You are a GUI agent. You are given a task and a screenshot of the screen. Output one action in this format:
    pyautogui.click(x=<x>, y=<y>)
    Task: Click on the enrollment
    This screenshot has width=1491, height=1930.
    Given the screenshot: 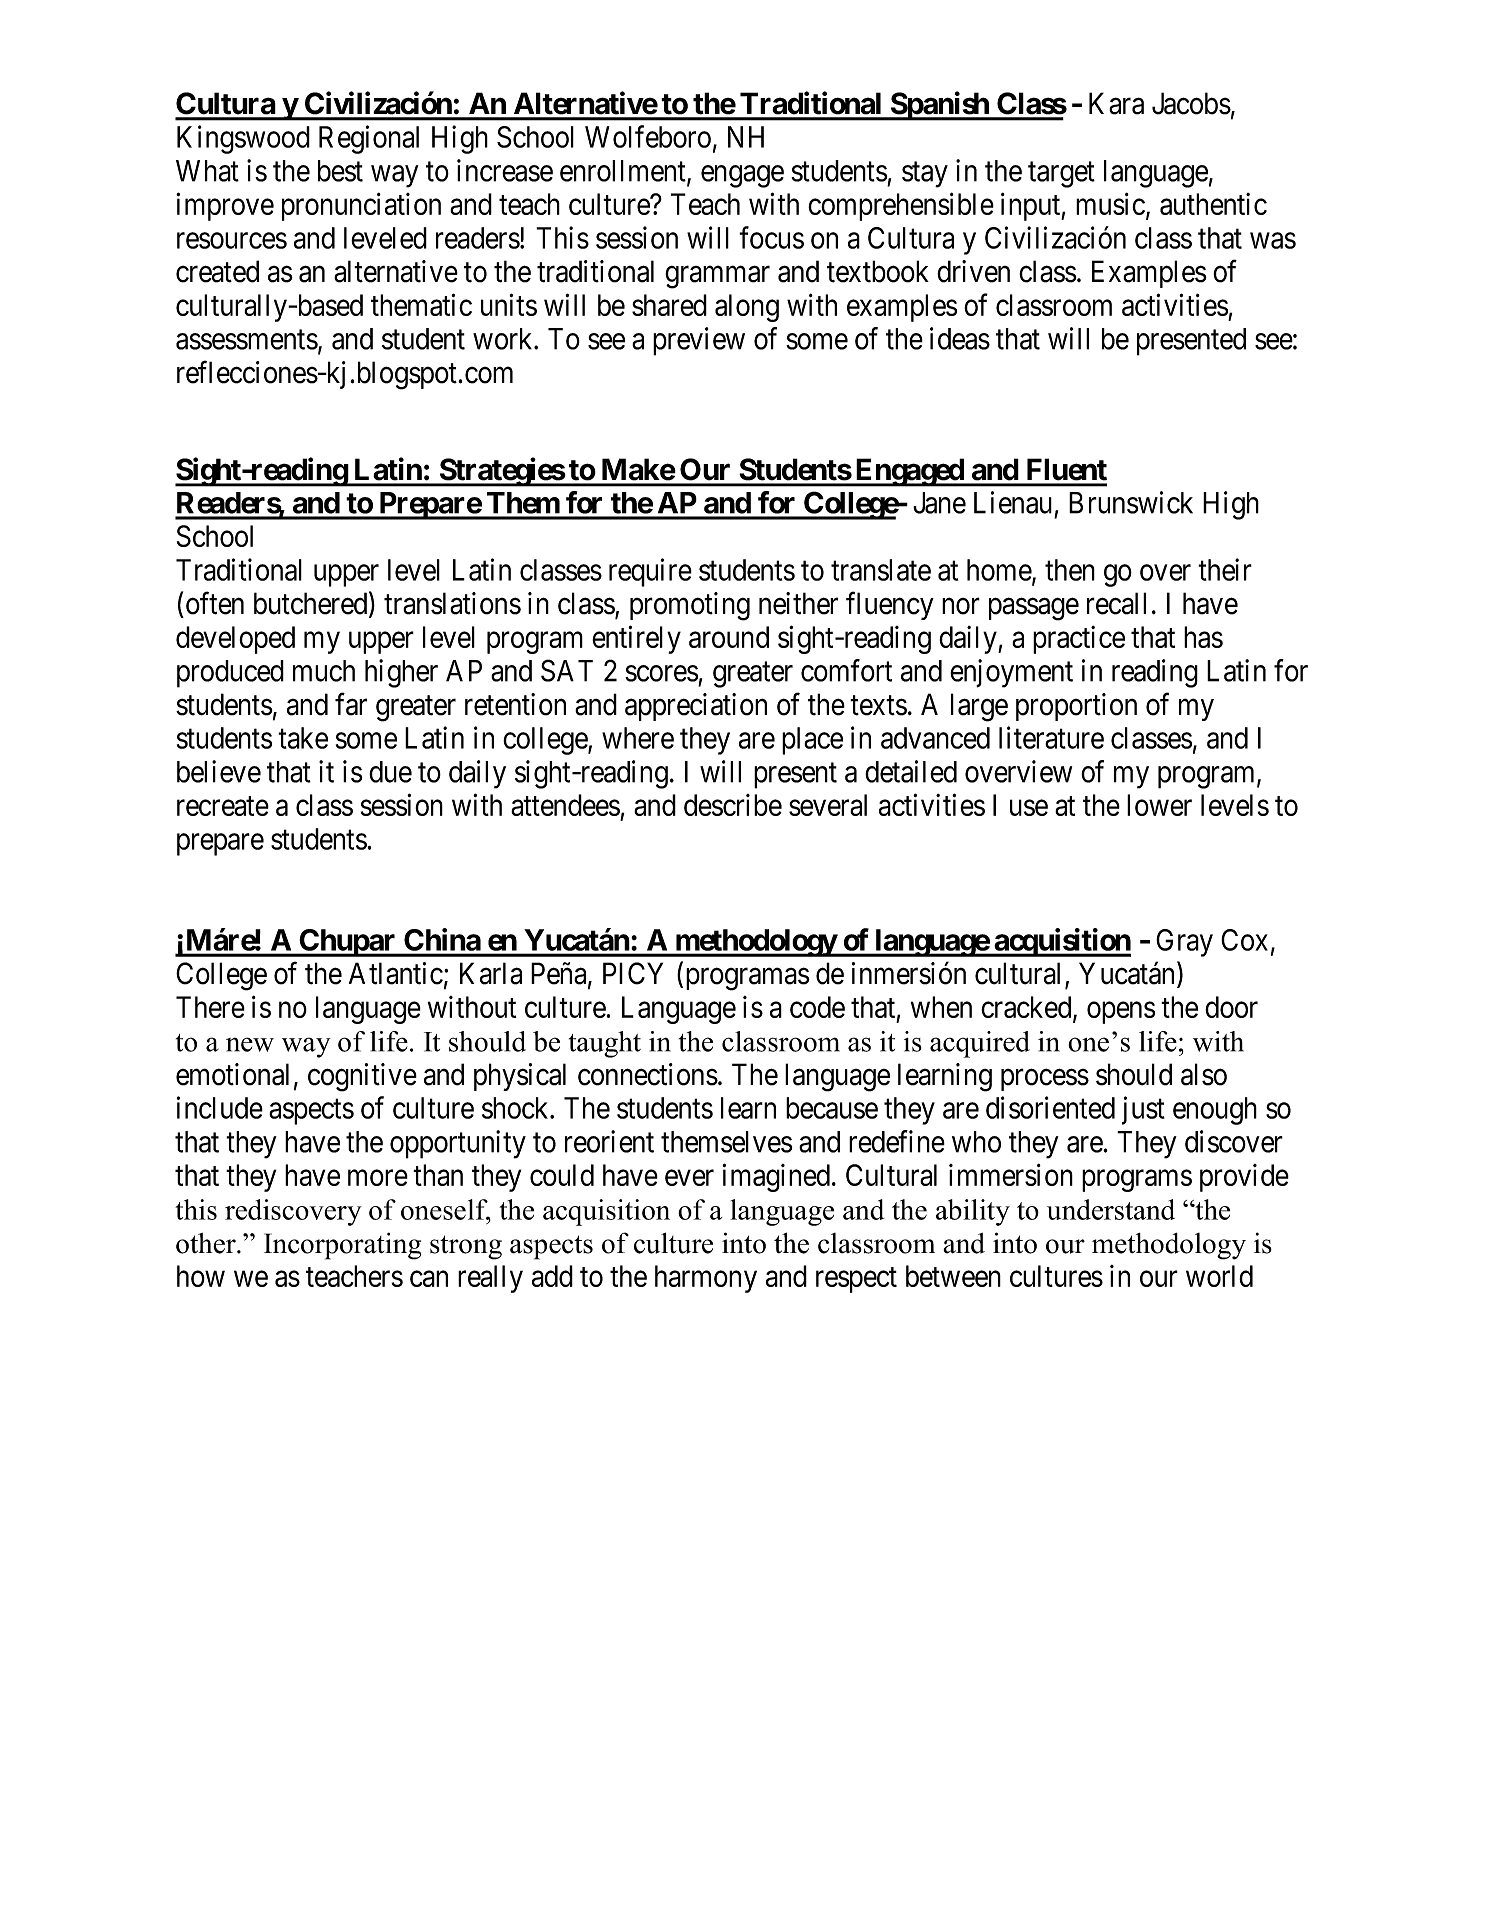 What is the action you would take?
    pyautogui.click(x=624, y=172)
